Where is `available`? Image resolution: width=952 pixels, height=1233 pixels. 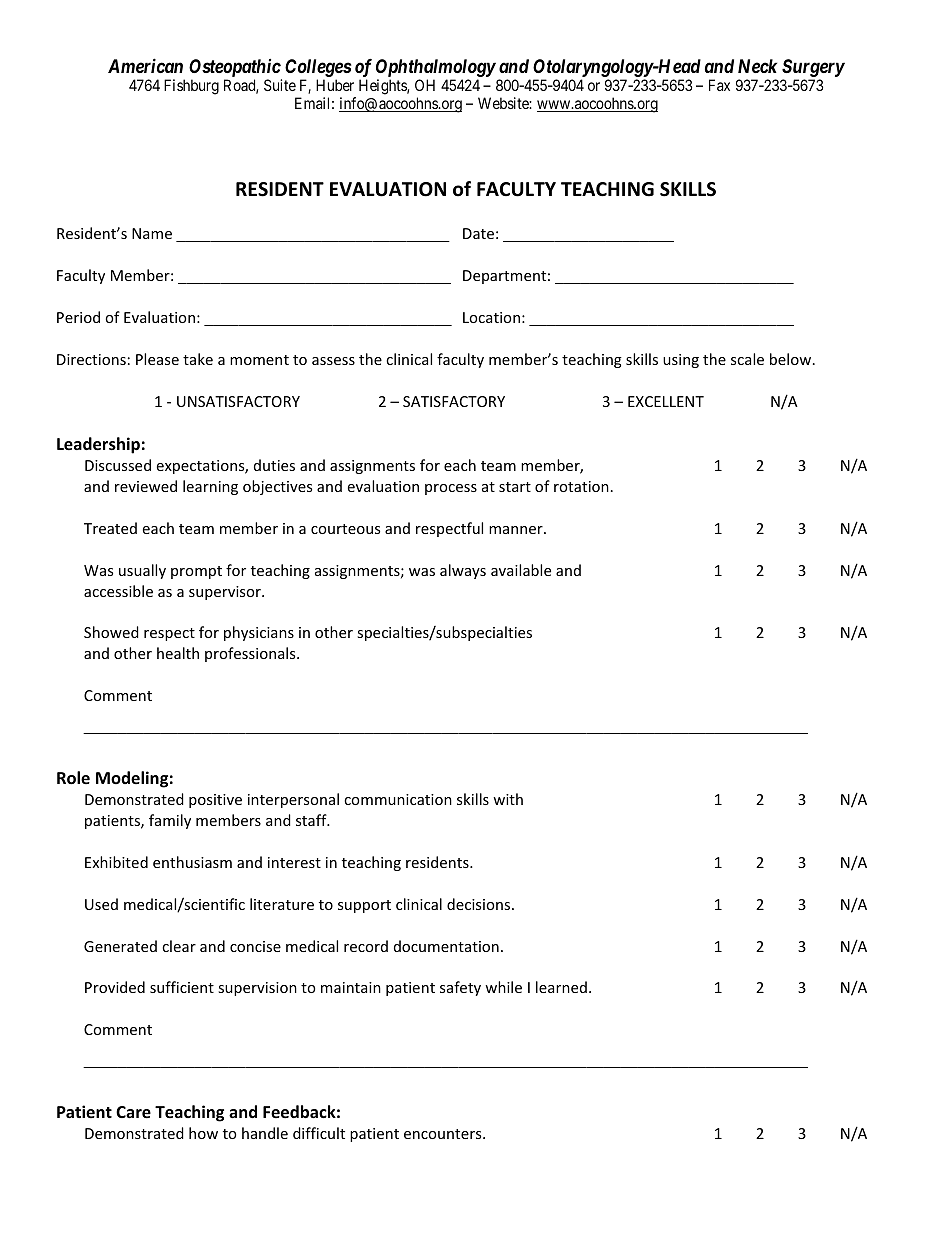 available is located at coordinates (521, 570).
